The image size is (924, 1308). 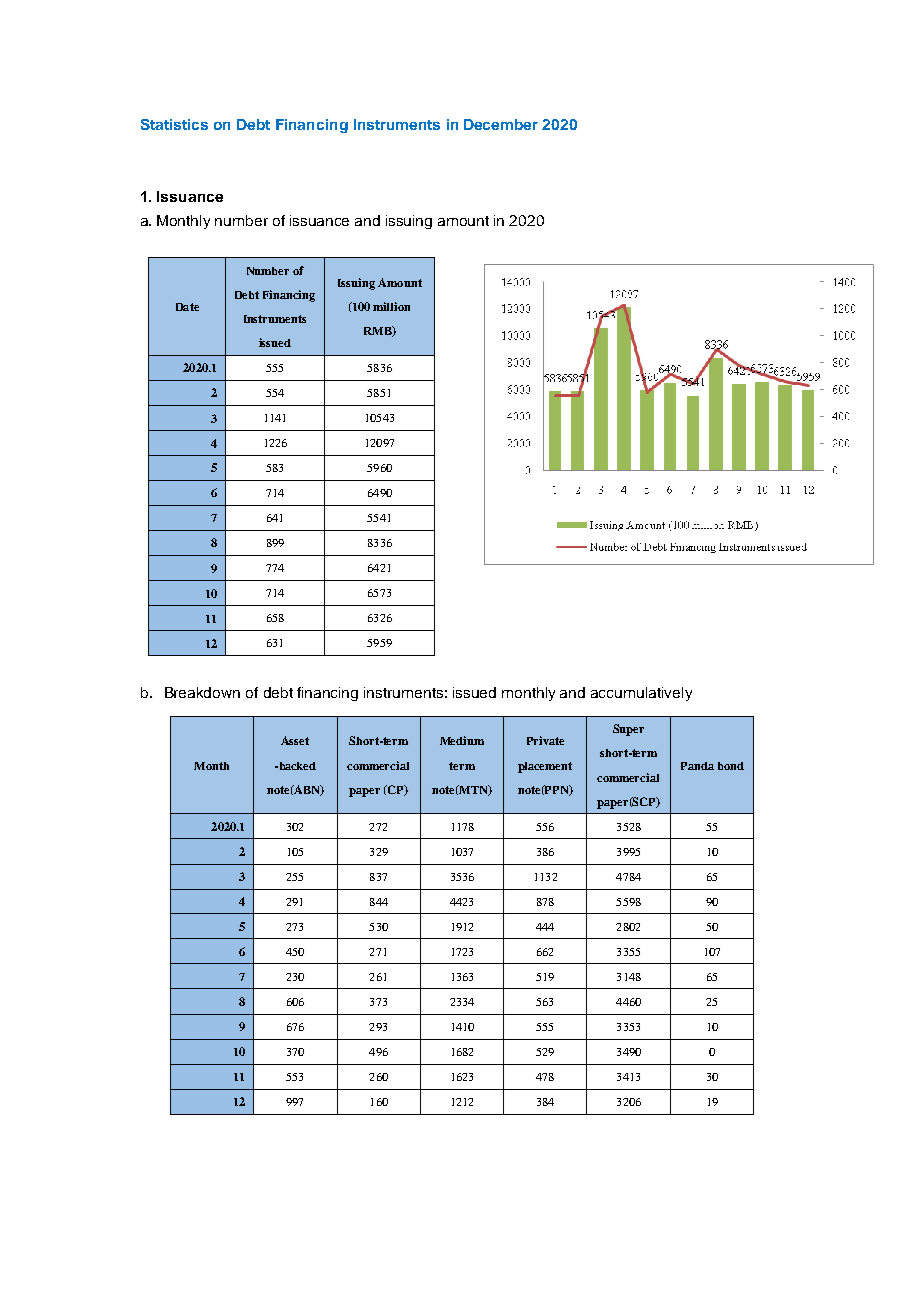 I want to click on Panda, so click(x=697, y=766).
